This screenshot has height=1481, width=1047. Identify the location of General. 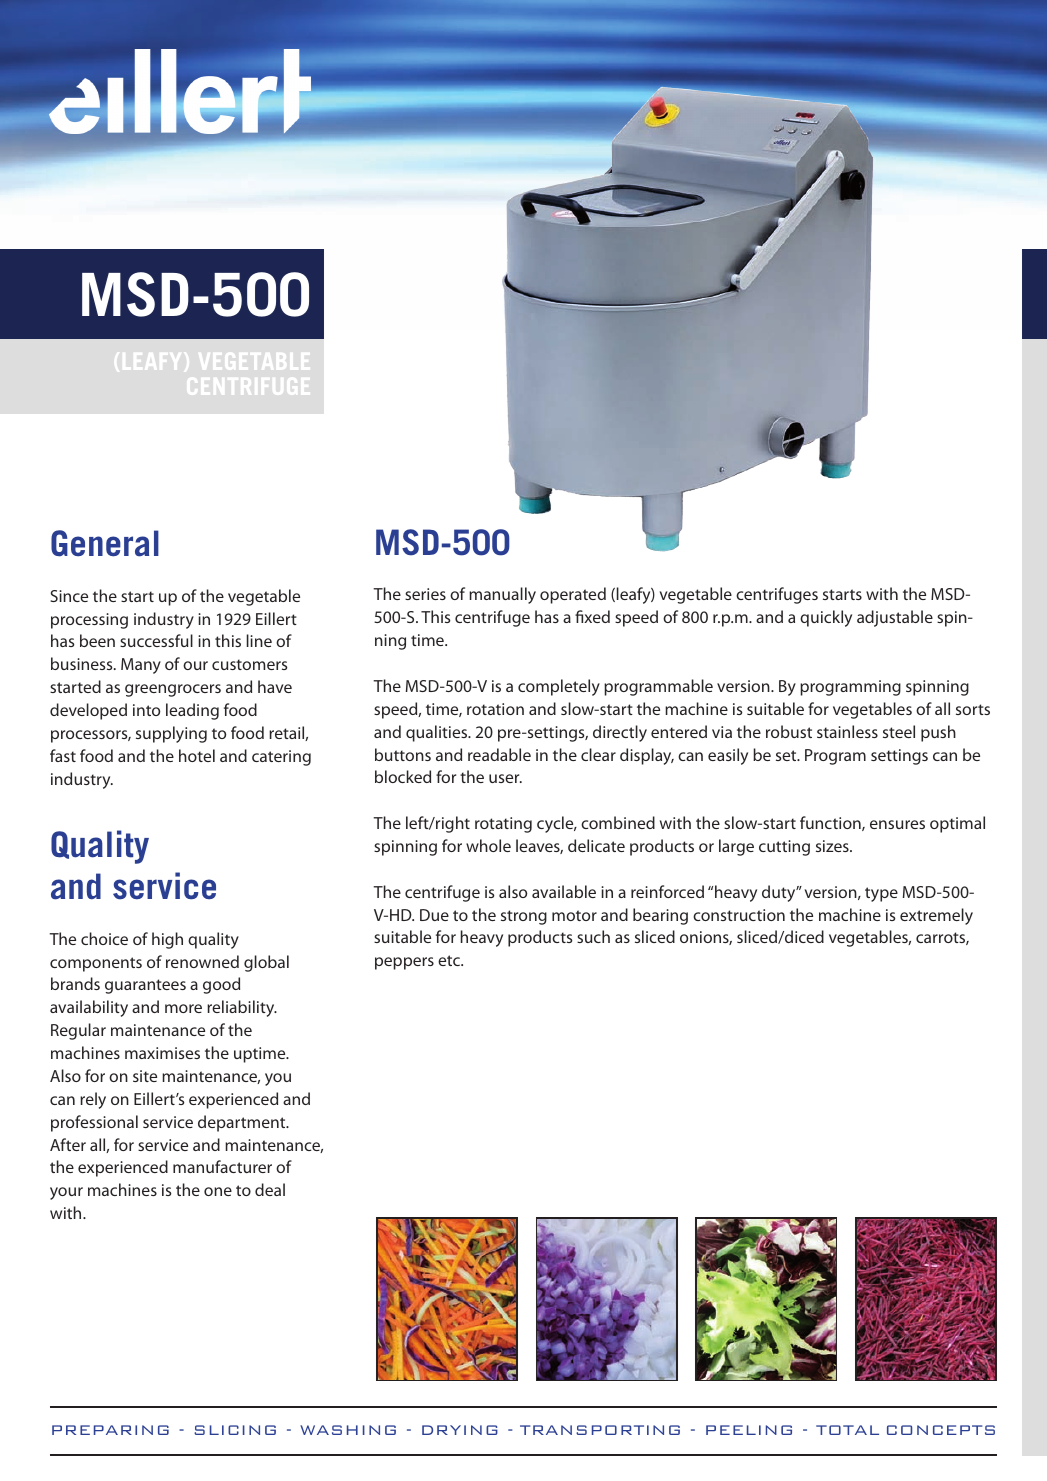
(105, 543).
